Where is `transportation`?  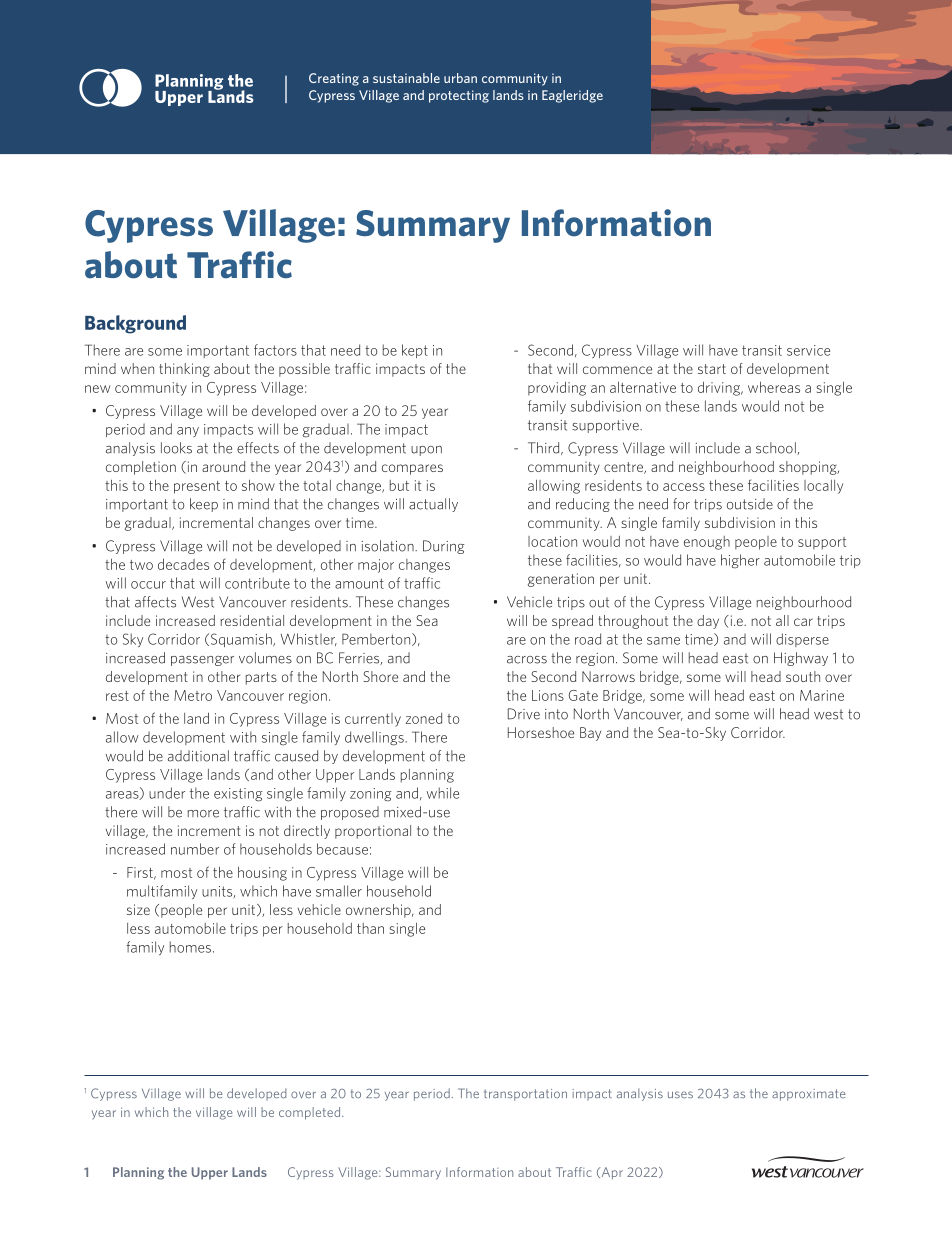
transportation is located at coordinates (525, 1095).
